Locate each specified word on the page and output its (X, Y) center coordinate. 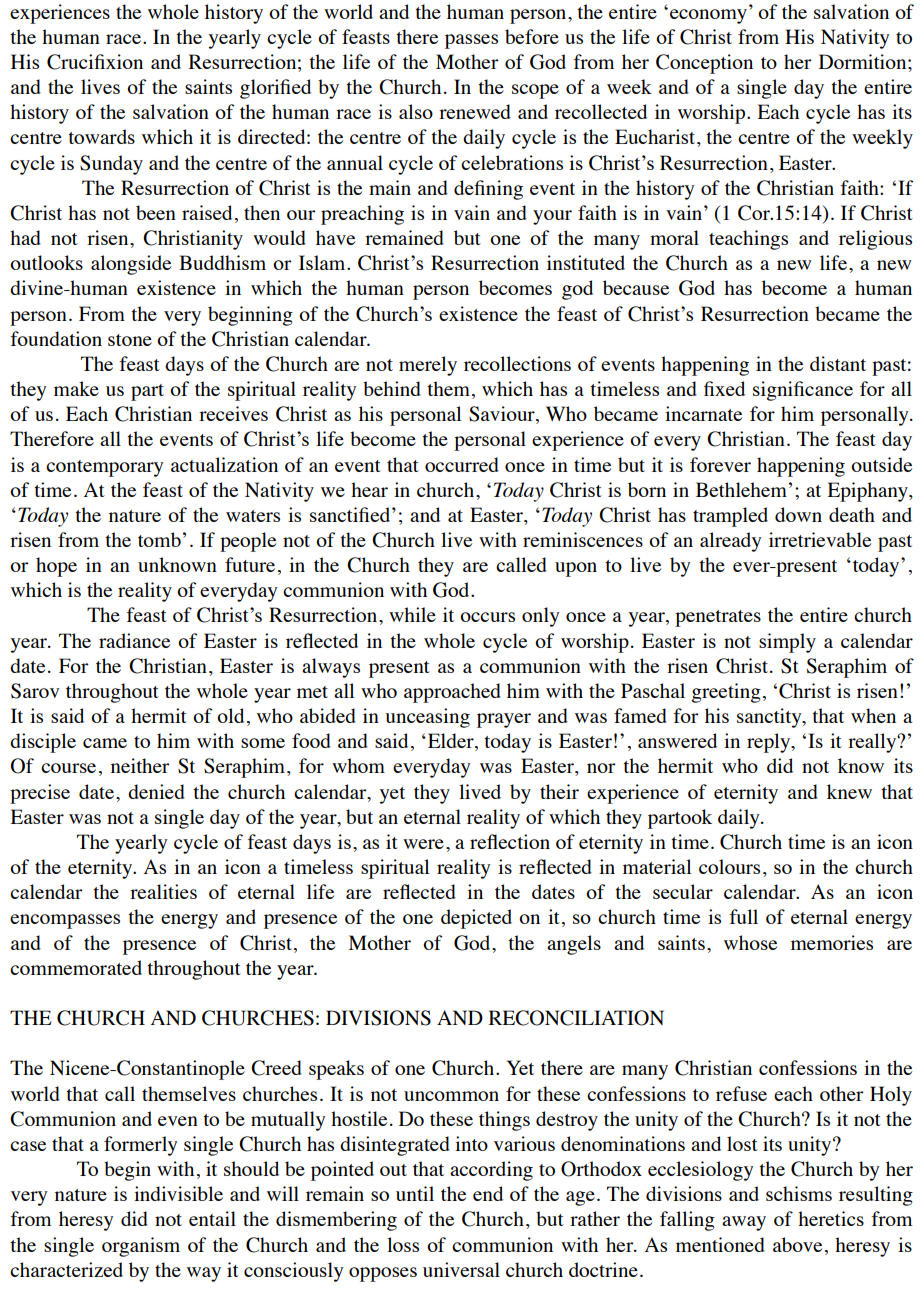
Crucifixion (95, 62)
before (532, 36)
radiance (134, 640)
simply (787, 643)
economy (708, 16)
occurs (487, 617)
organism (141, 1247)
